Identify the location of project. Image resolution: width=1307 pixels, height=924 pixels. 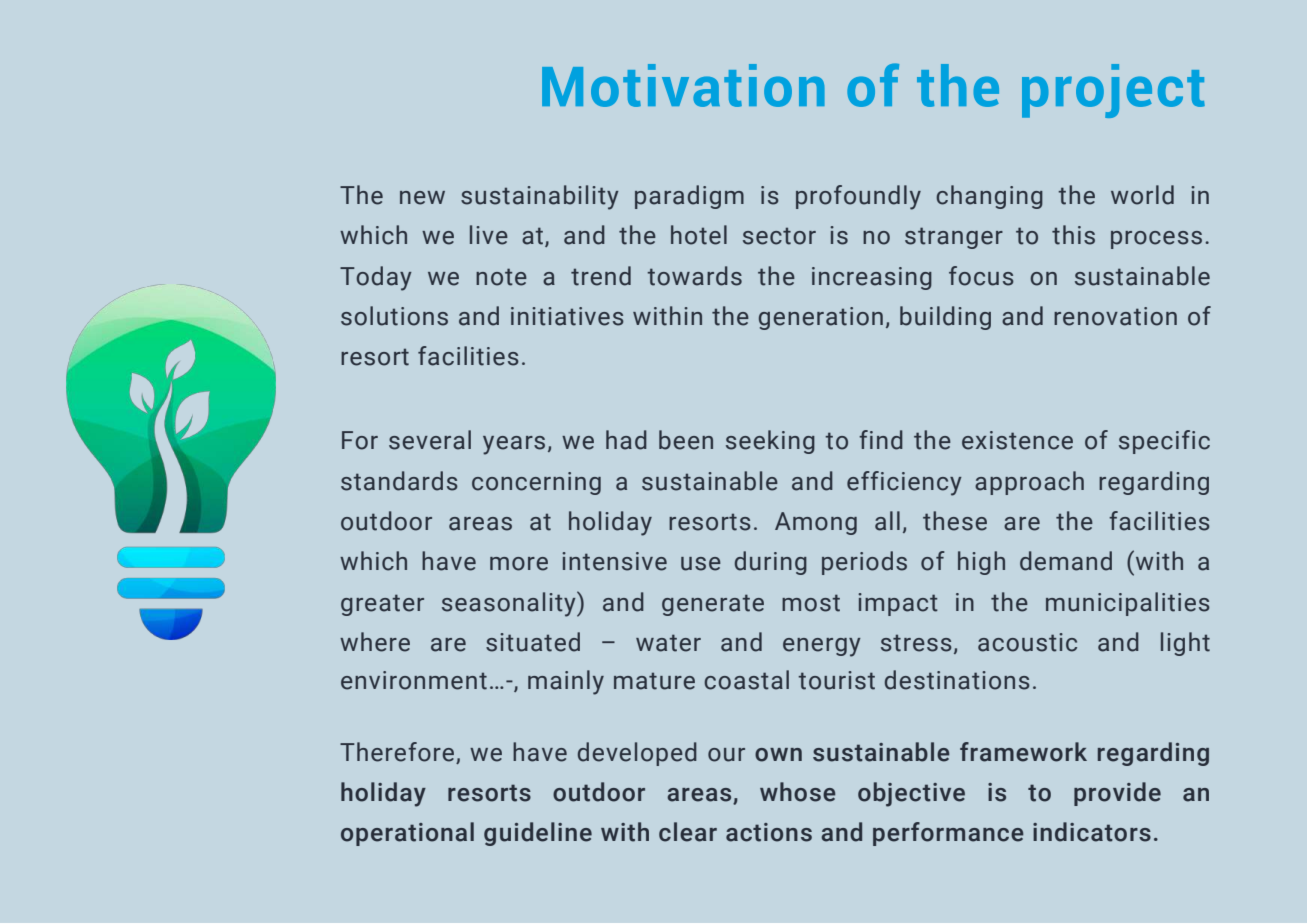
(1113, 91).
